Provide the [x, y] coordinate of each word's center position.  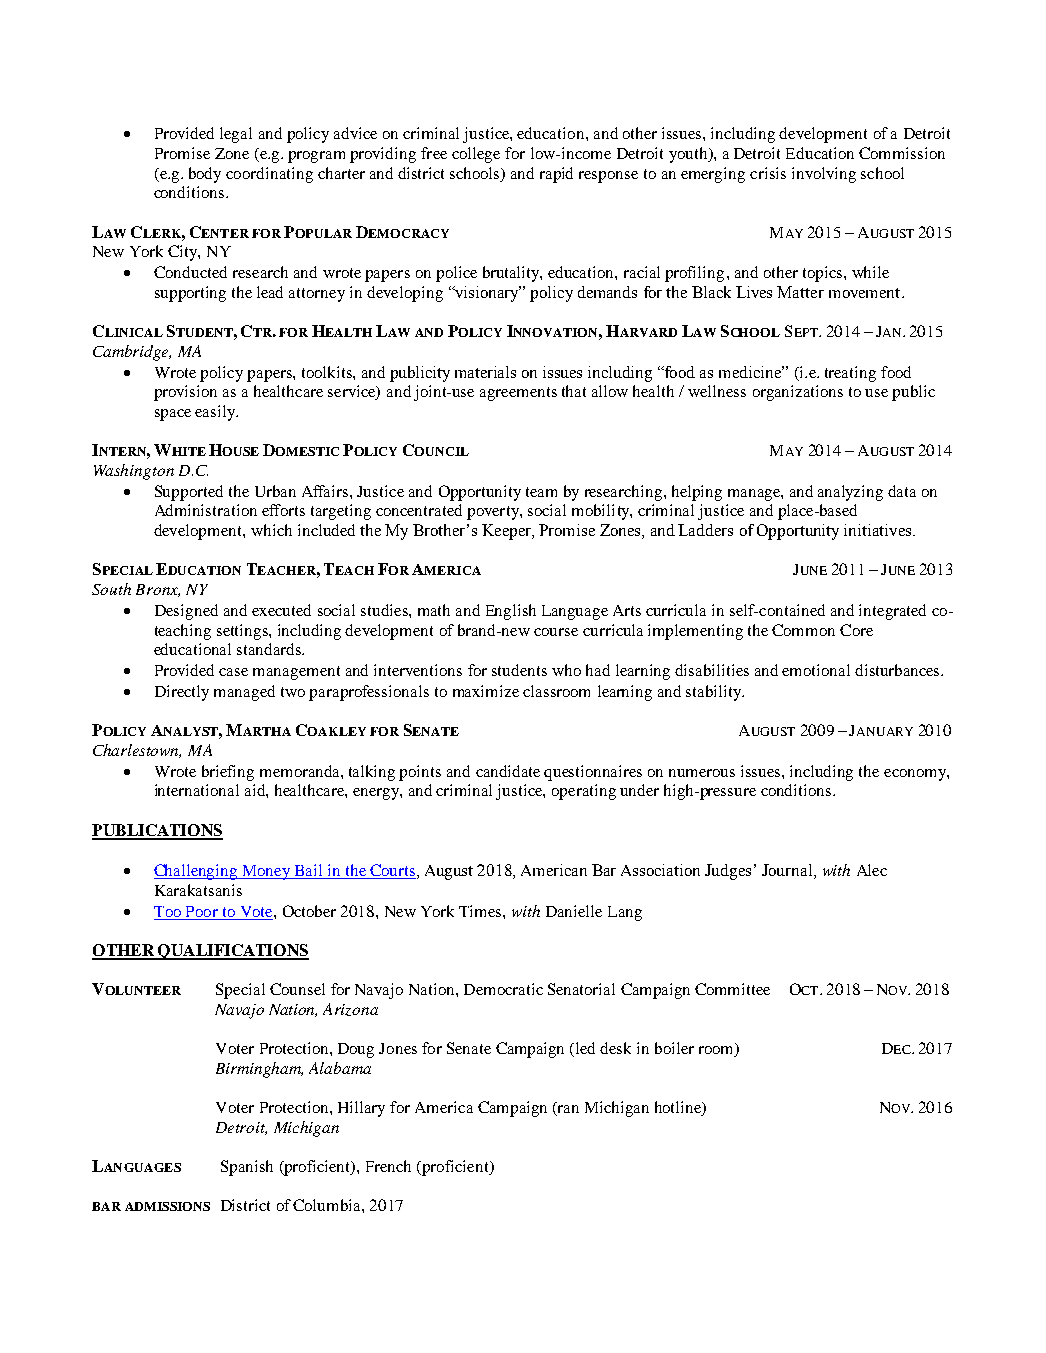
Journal [788, 871]
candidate [508, 771]
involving [824, 175]
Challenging [197, 872]
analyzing [850, 493]
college [476, 155]
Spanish [247, 1168]
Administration [206, 510]
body [205, 175]
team [541, 492]
